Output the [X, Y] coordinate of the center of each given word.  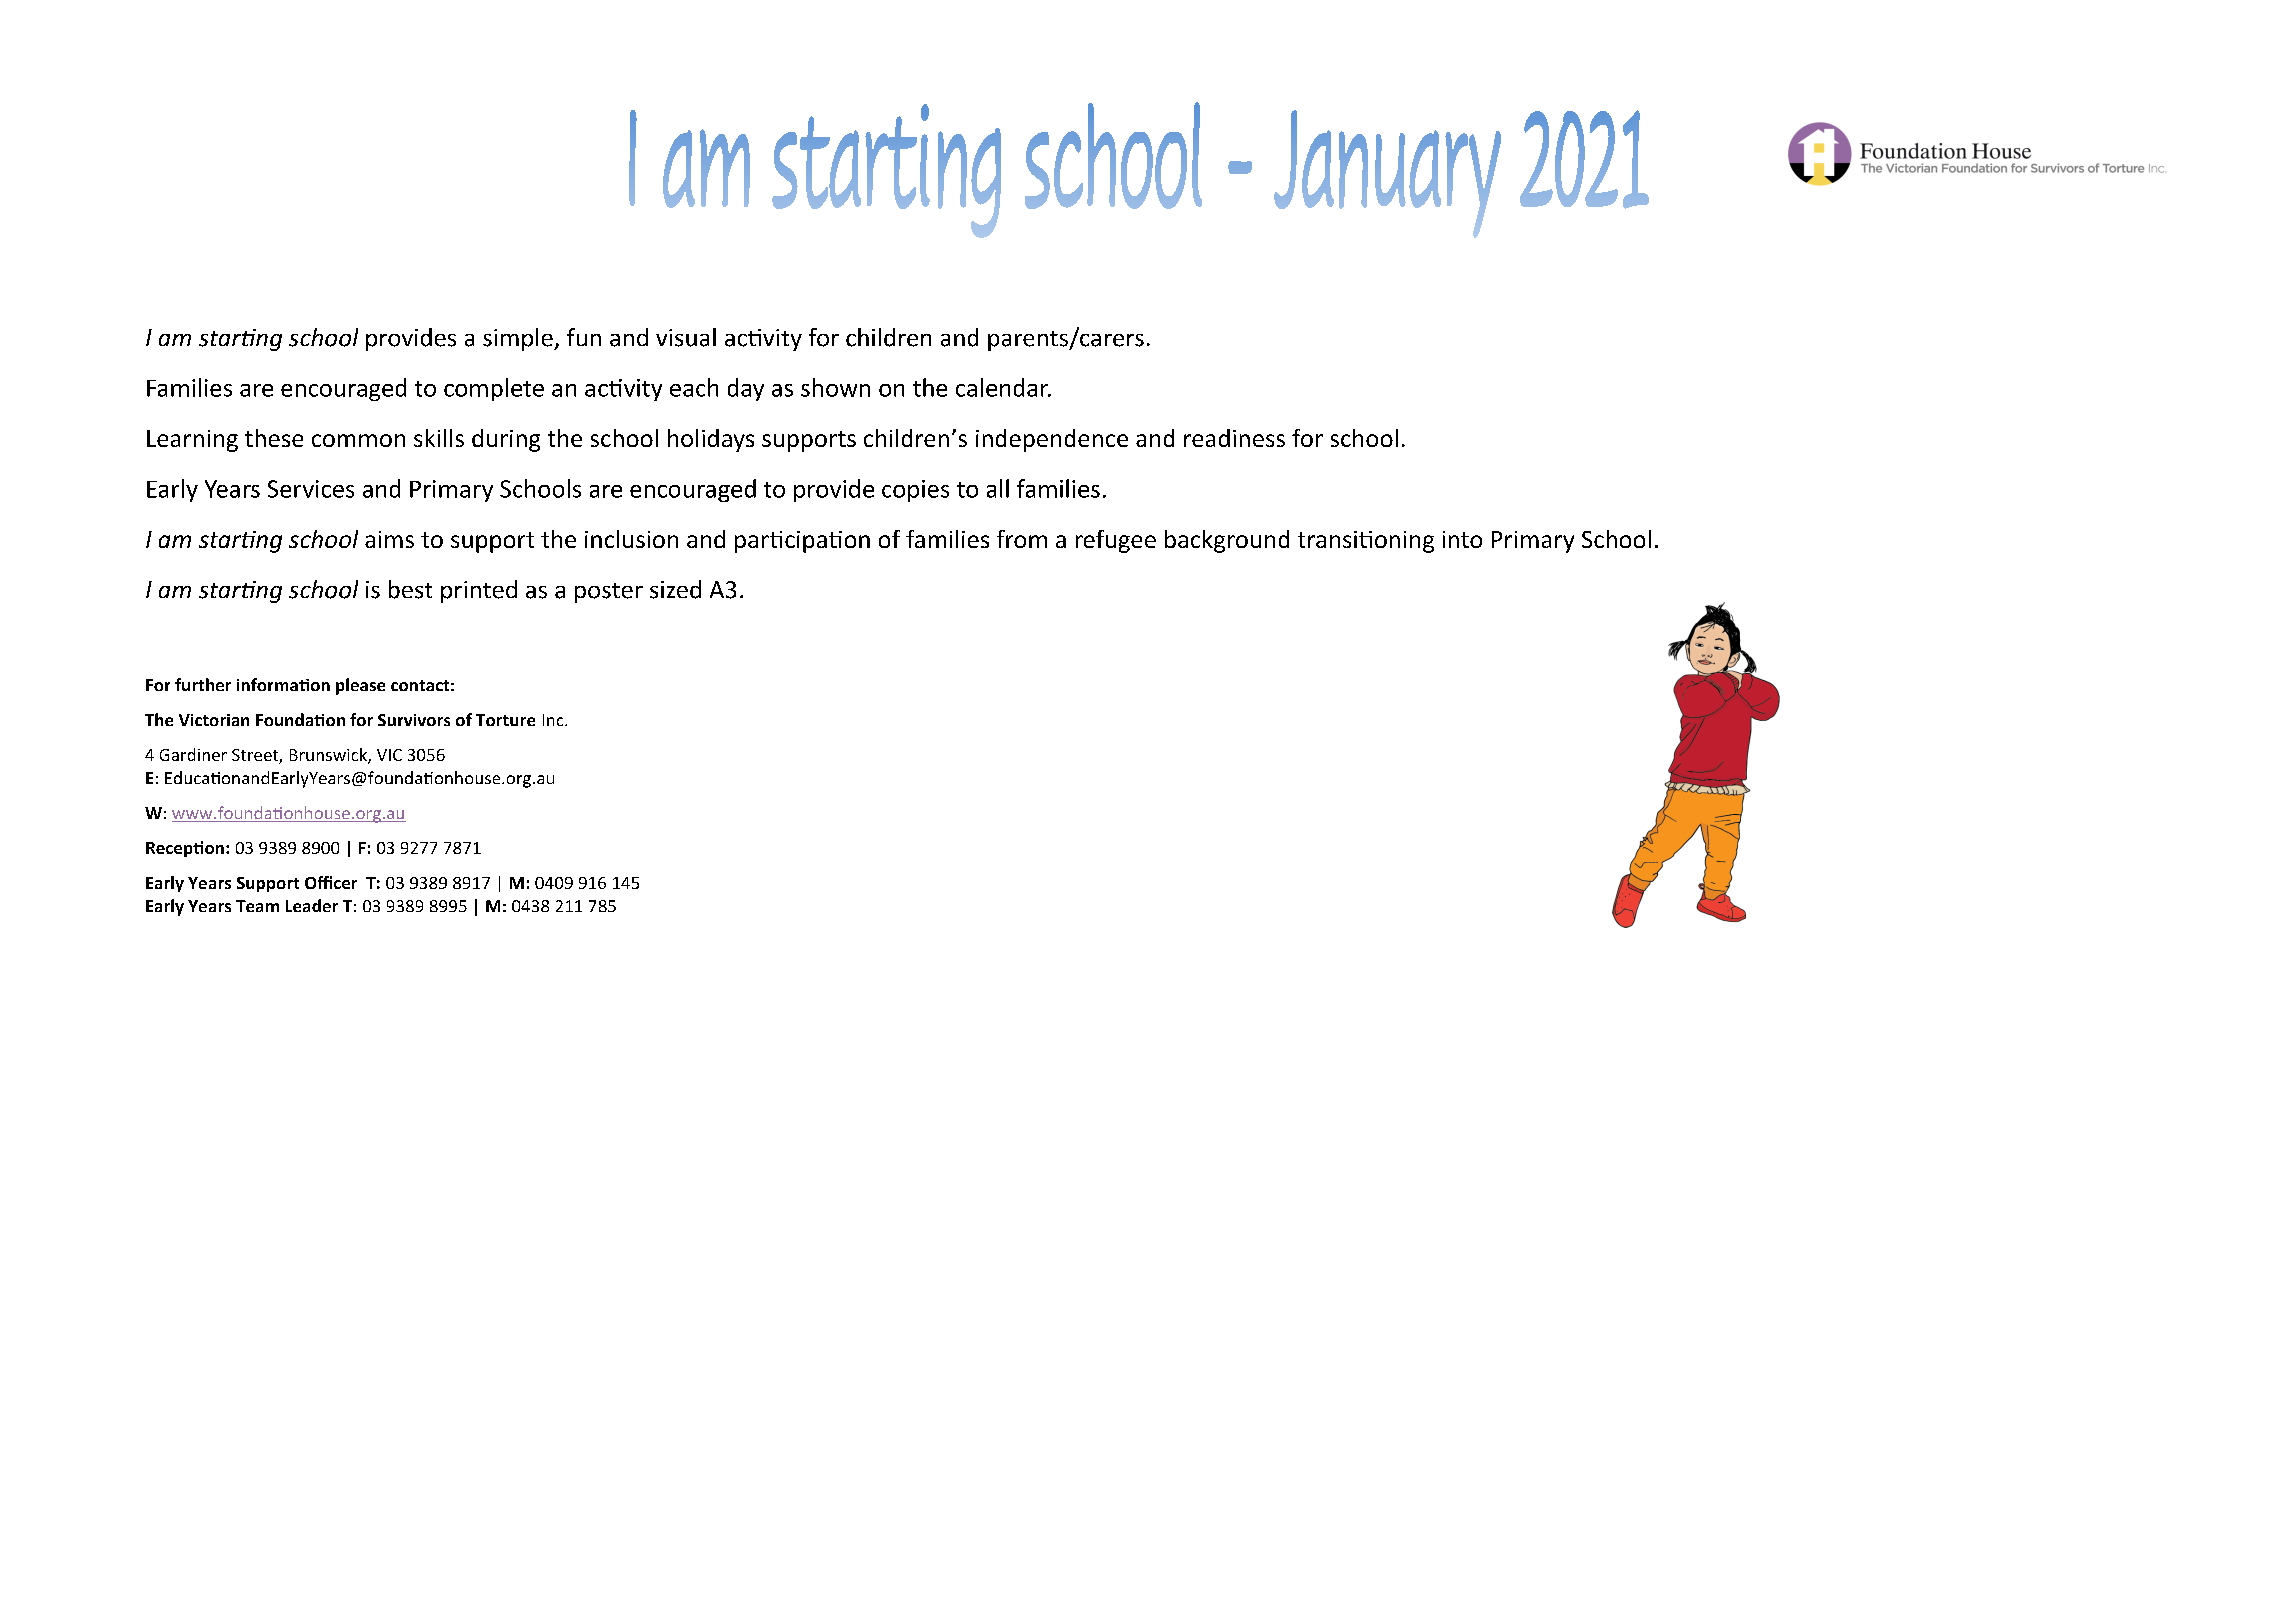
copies [915, 491]
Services [311, 489]
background [1227, 541]
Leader [312, 905]
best [410, 589]
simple [519, 339]
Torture [505, 720]
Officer [331, 882]
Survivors [414, 720]
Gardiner [193, 754]
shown [835, 387]
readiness [1234, 438]
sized [675, 589]
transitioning [1366, 542]
